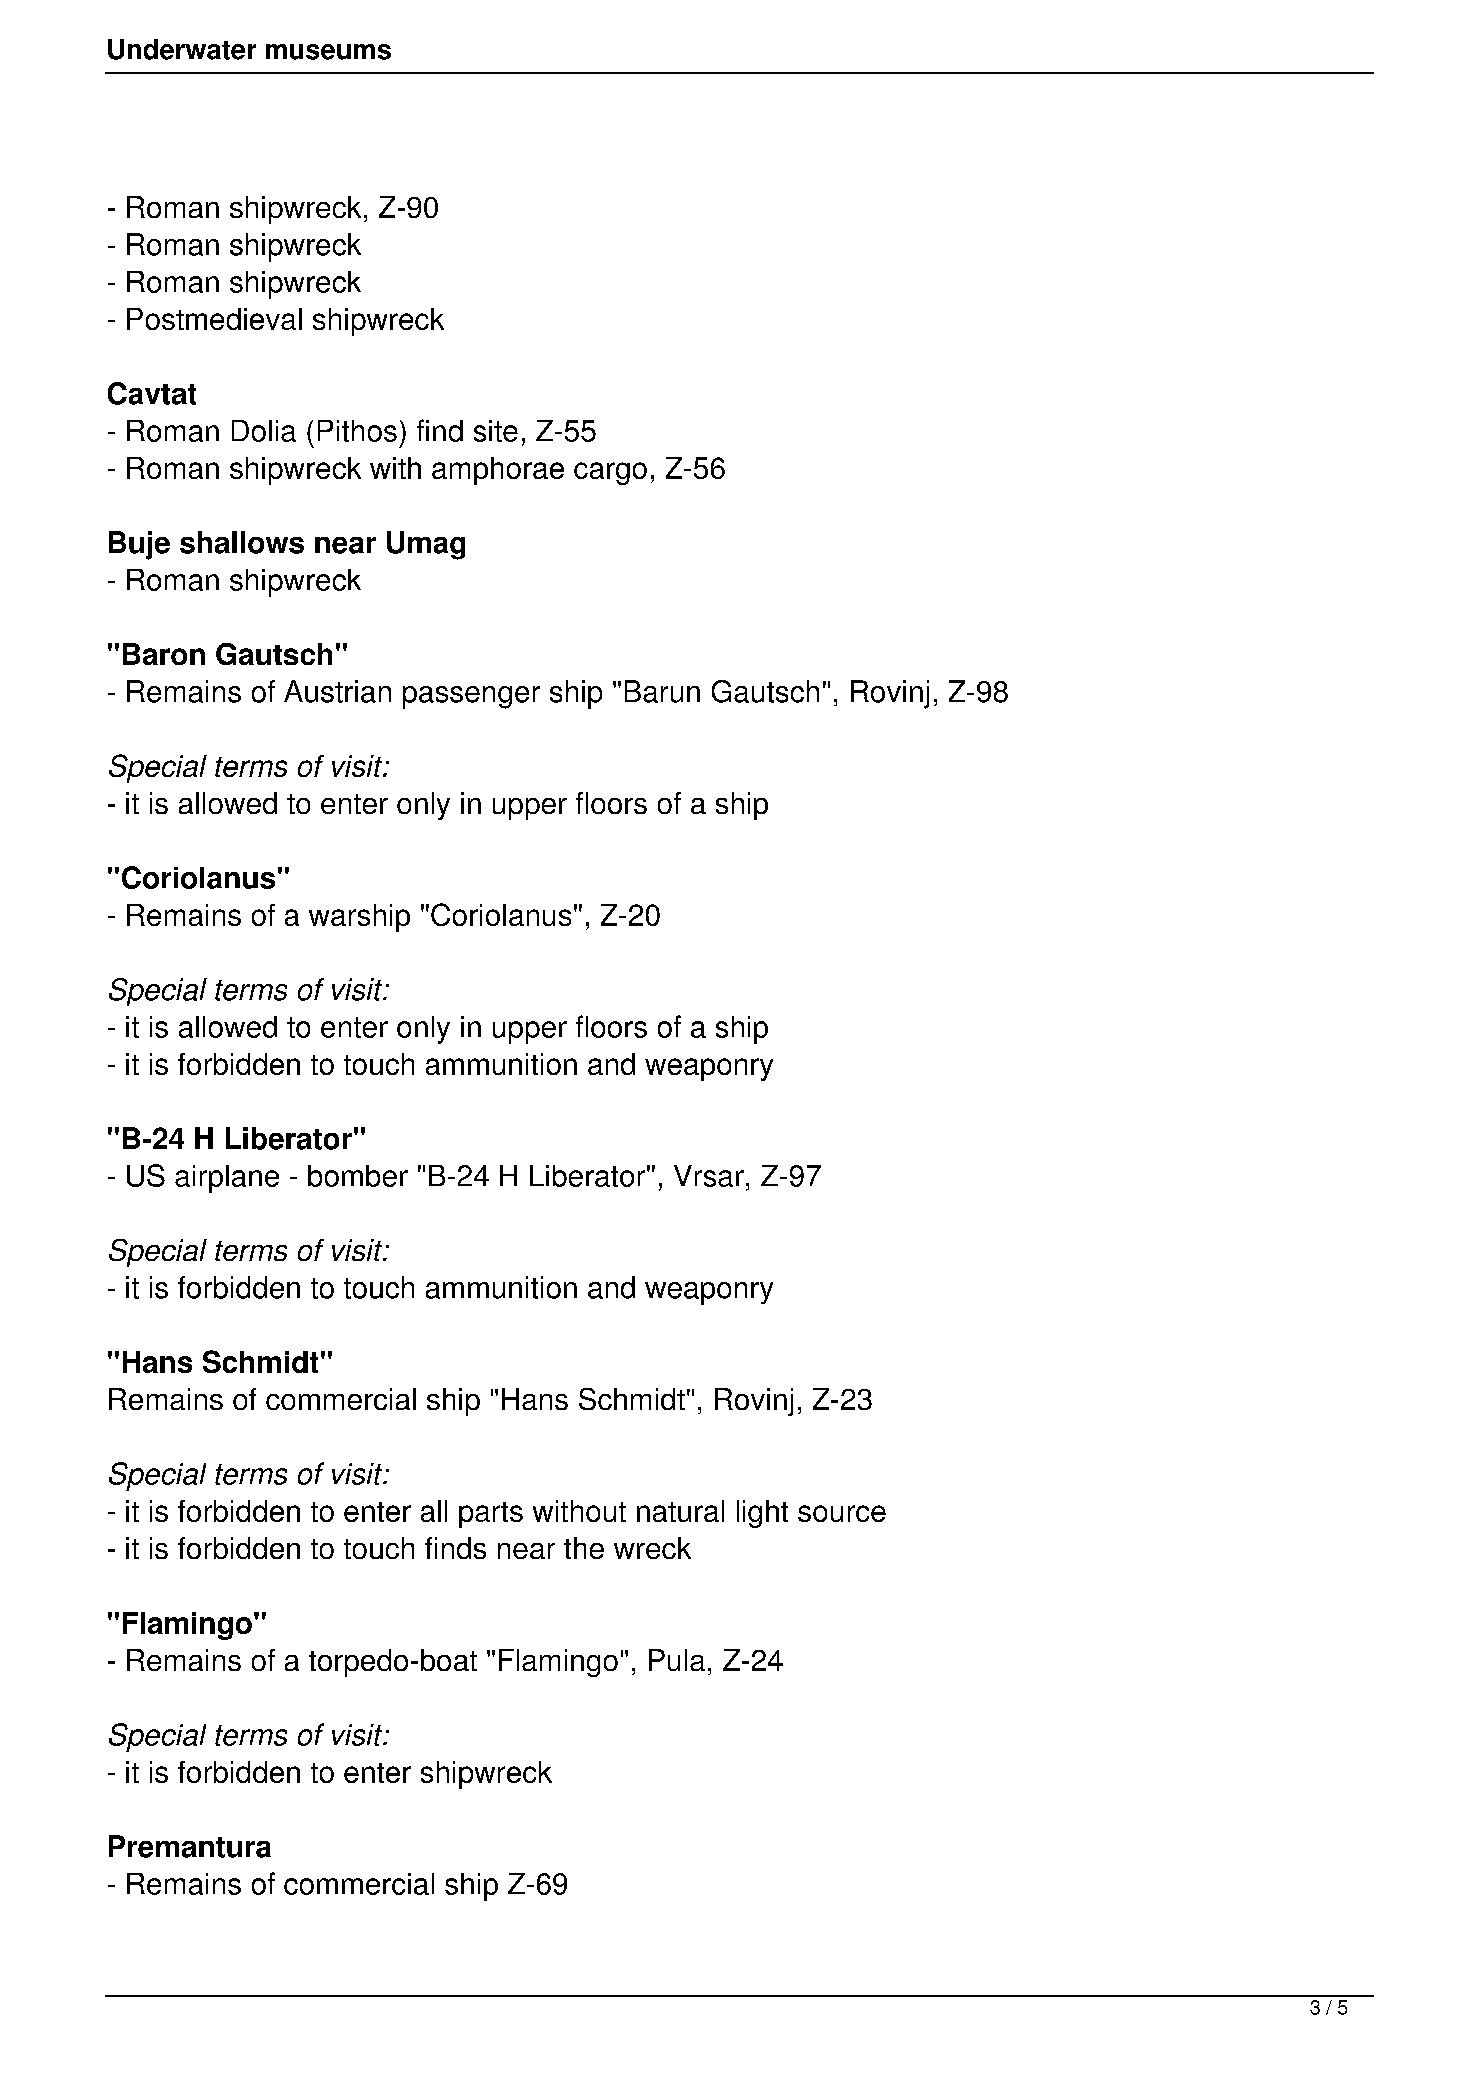 The image size is (1479, 2091). I want to click on airplane, so click(227, 1179).
